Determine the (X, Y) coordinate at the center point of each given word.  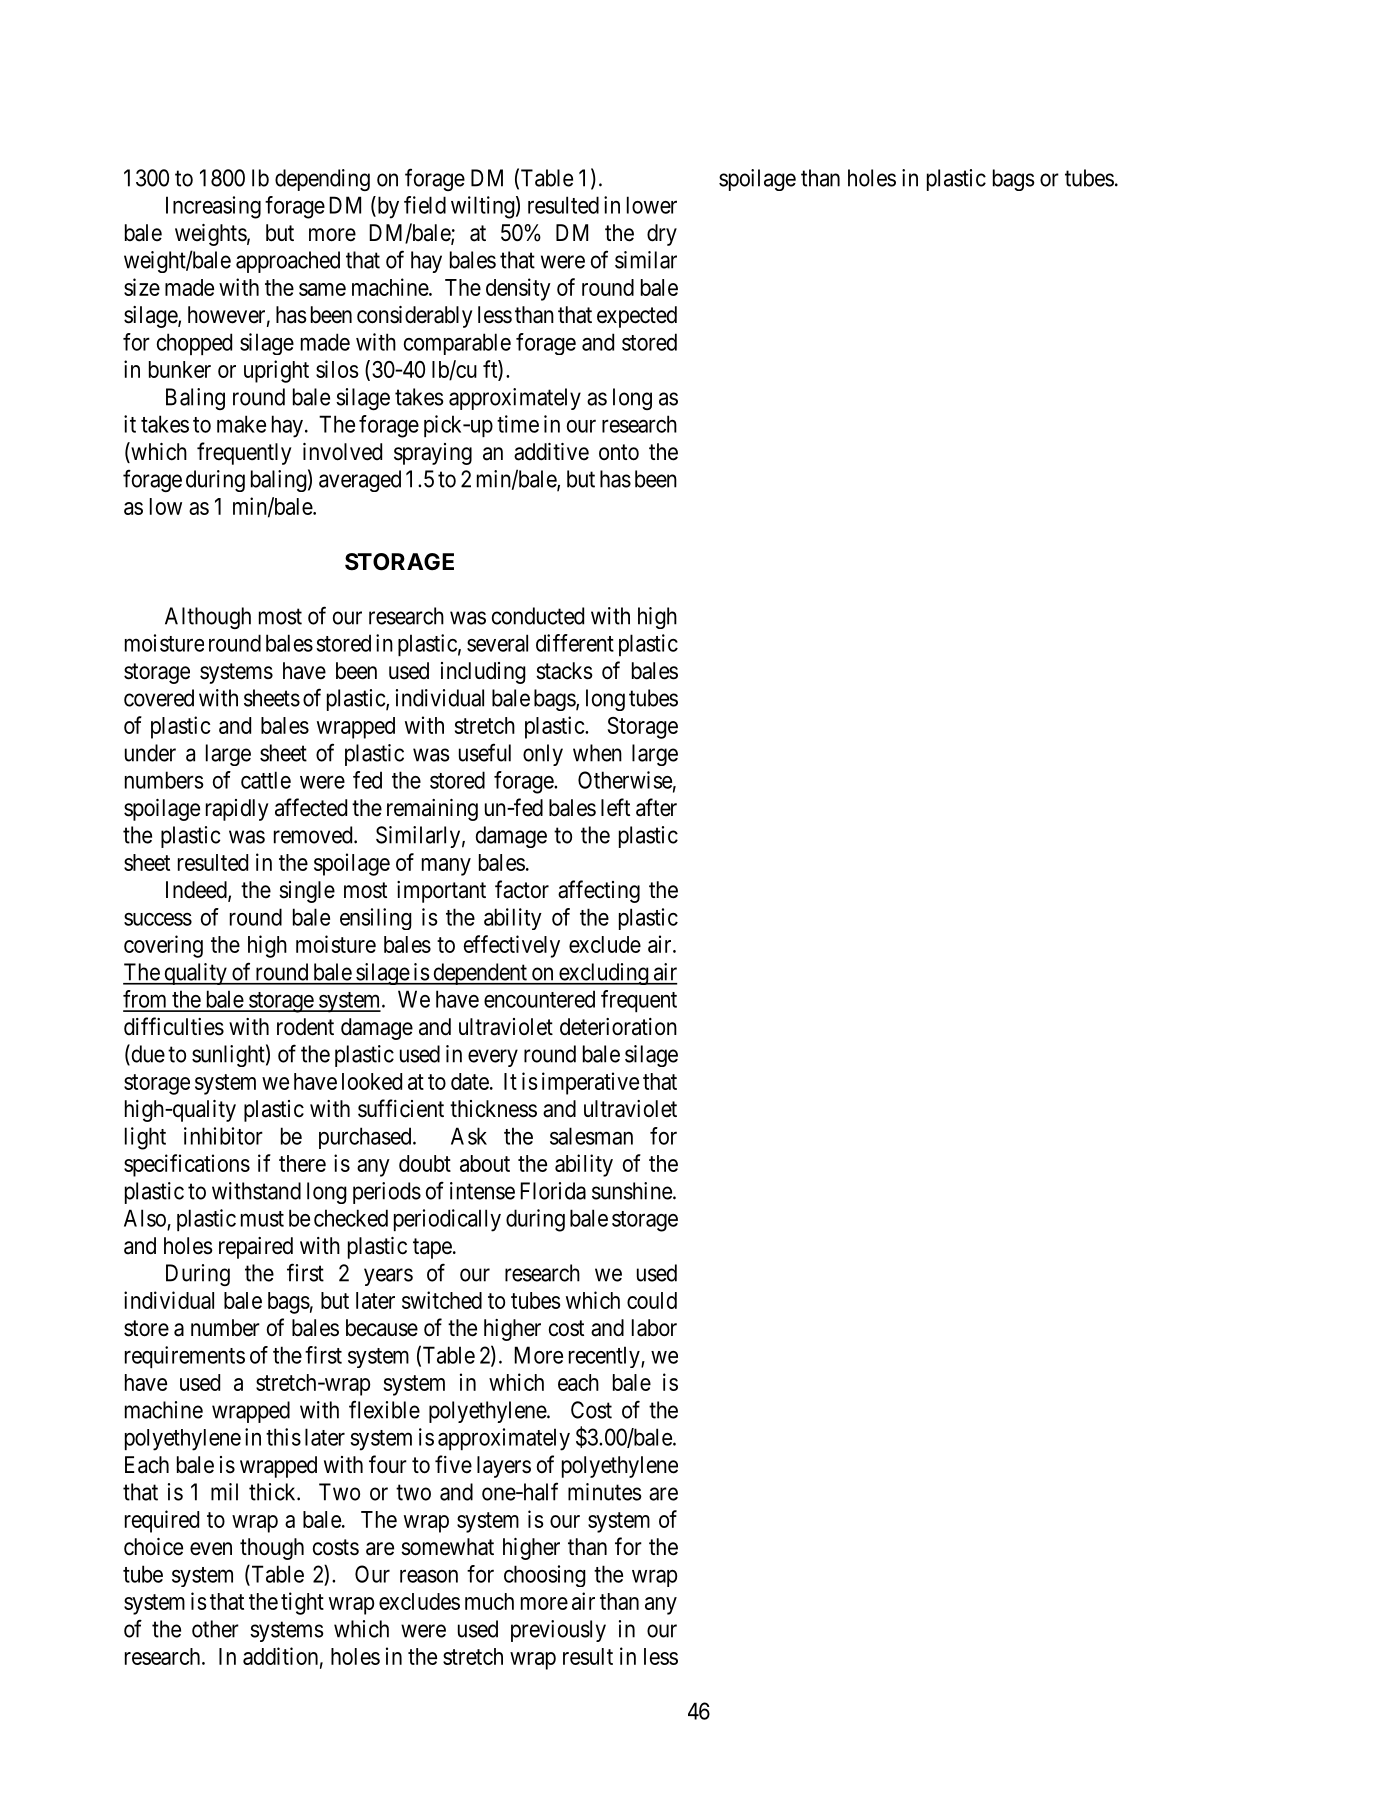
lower (652, 205)
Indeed (197, 891)
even (211, 1549)
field (425, 205)
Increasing (213, 207)
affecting (599, 891)
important (441, 892)
